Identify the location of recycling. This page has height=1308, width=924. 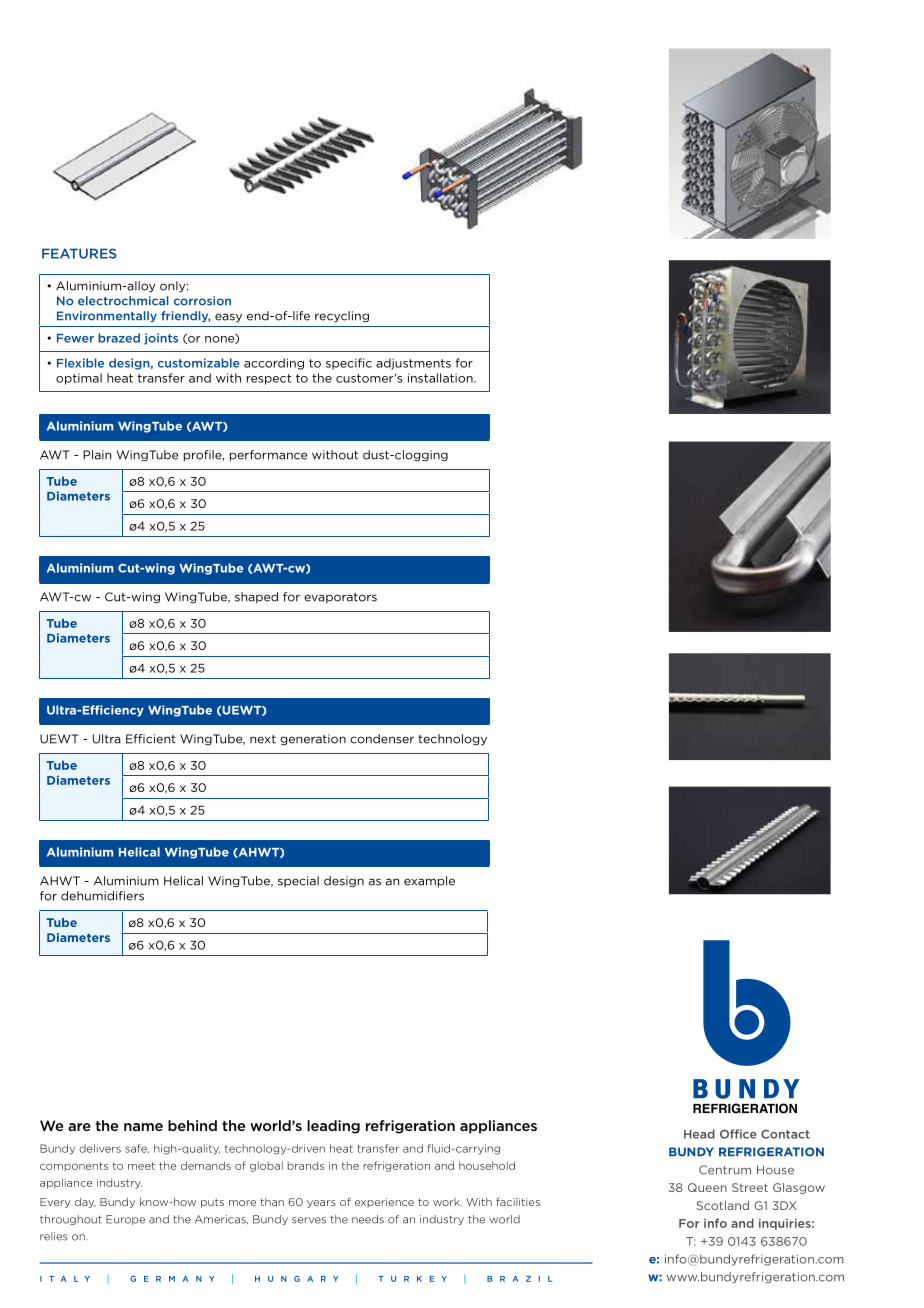
(342, 317).
